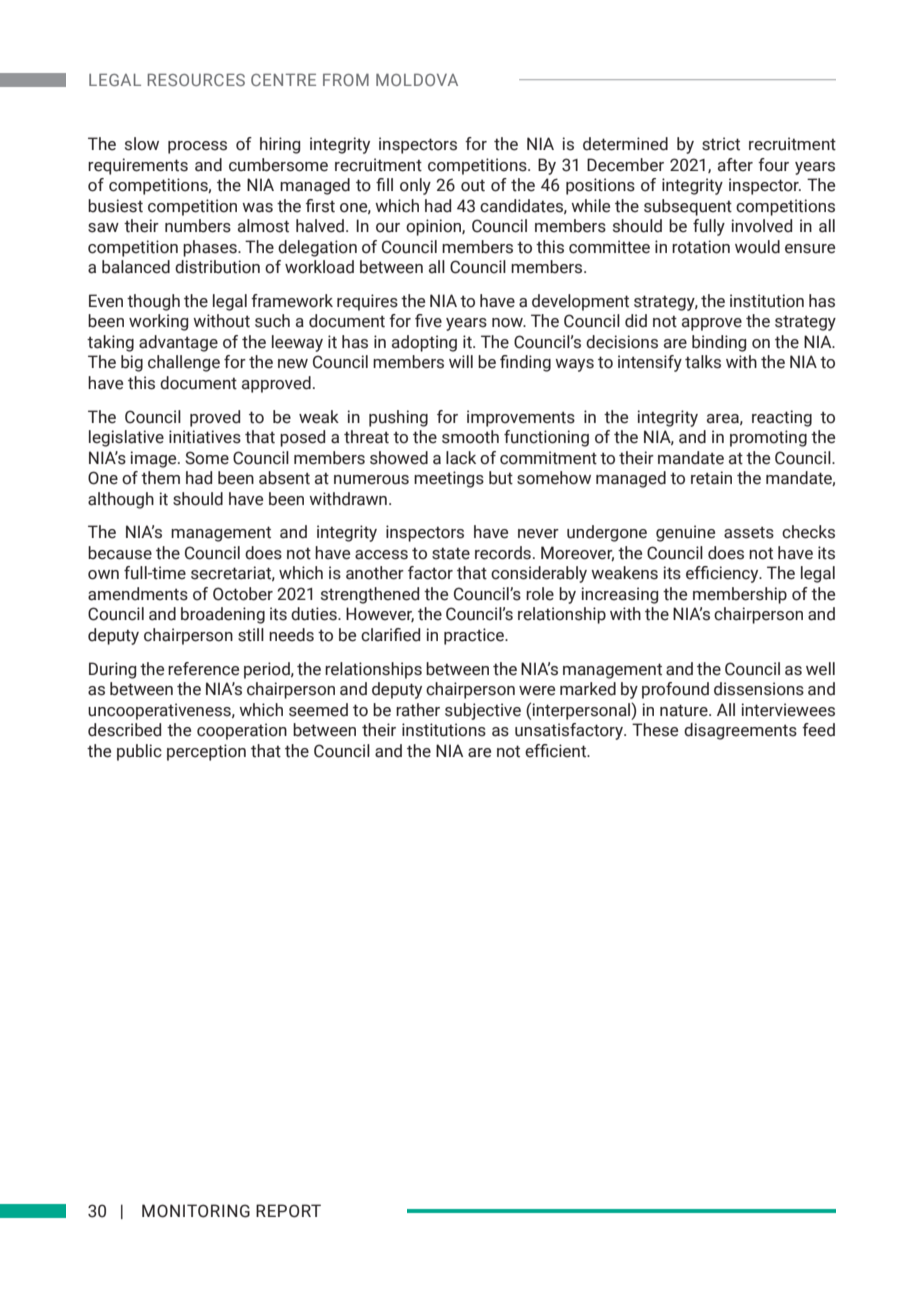 This page has width=924, height=1308. Describe the element at coordinates (721, 144) in the page. I see `strict` at that location.
